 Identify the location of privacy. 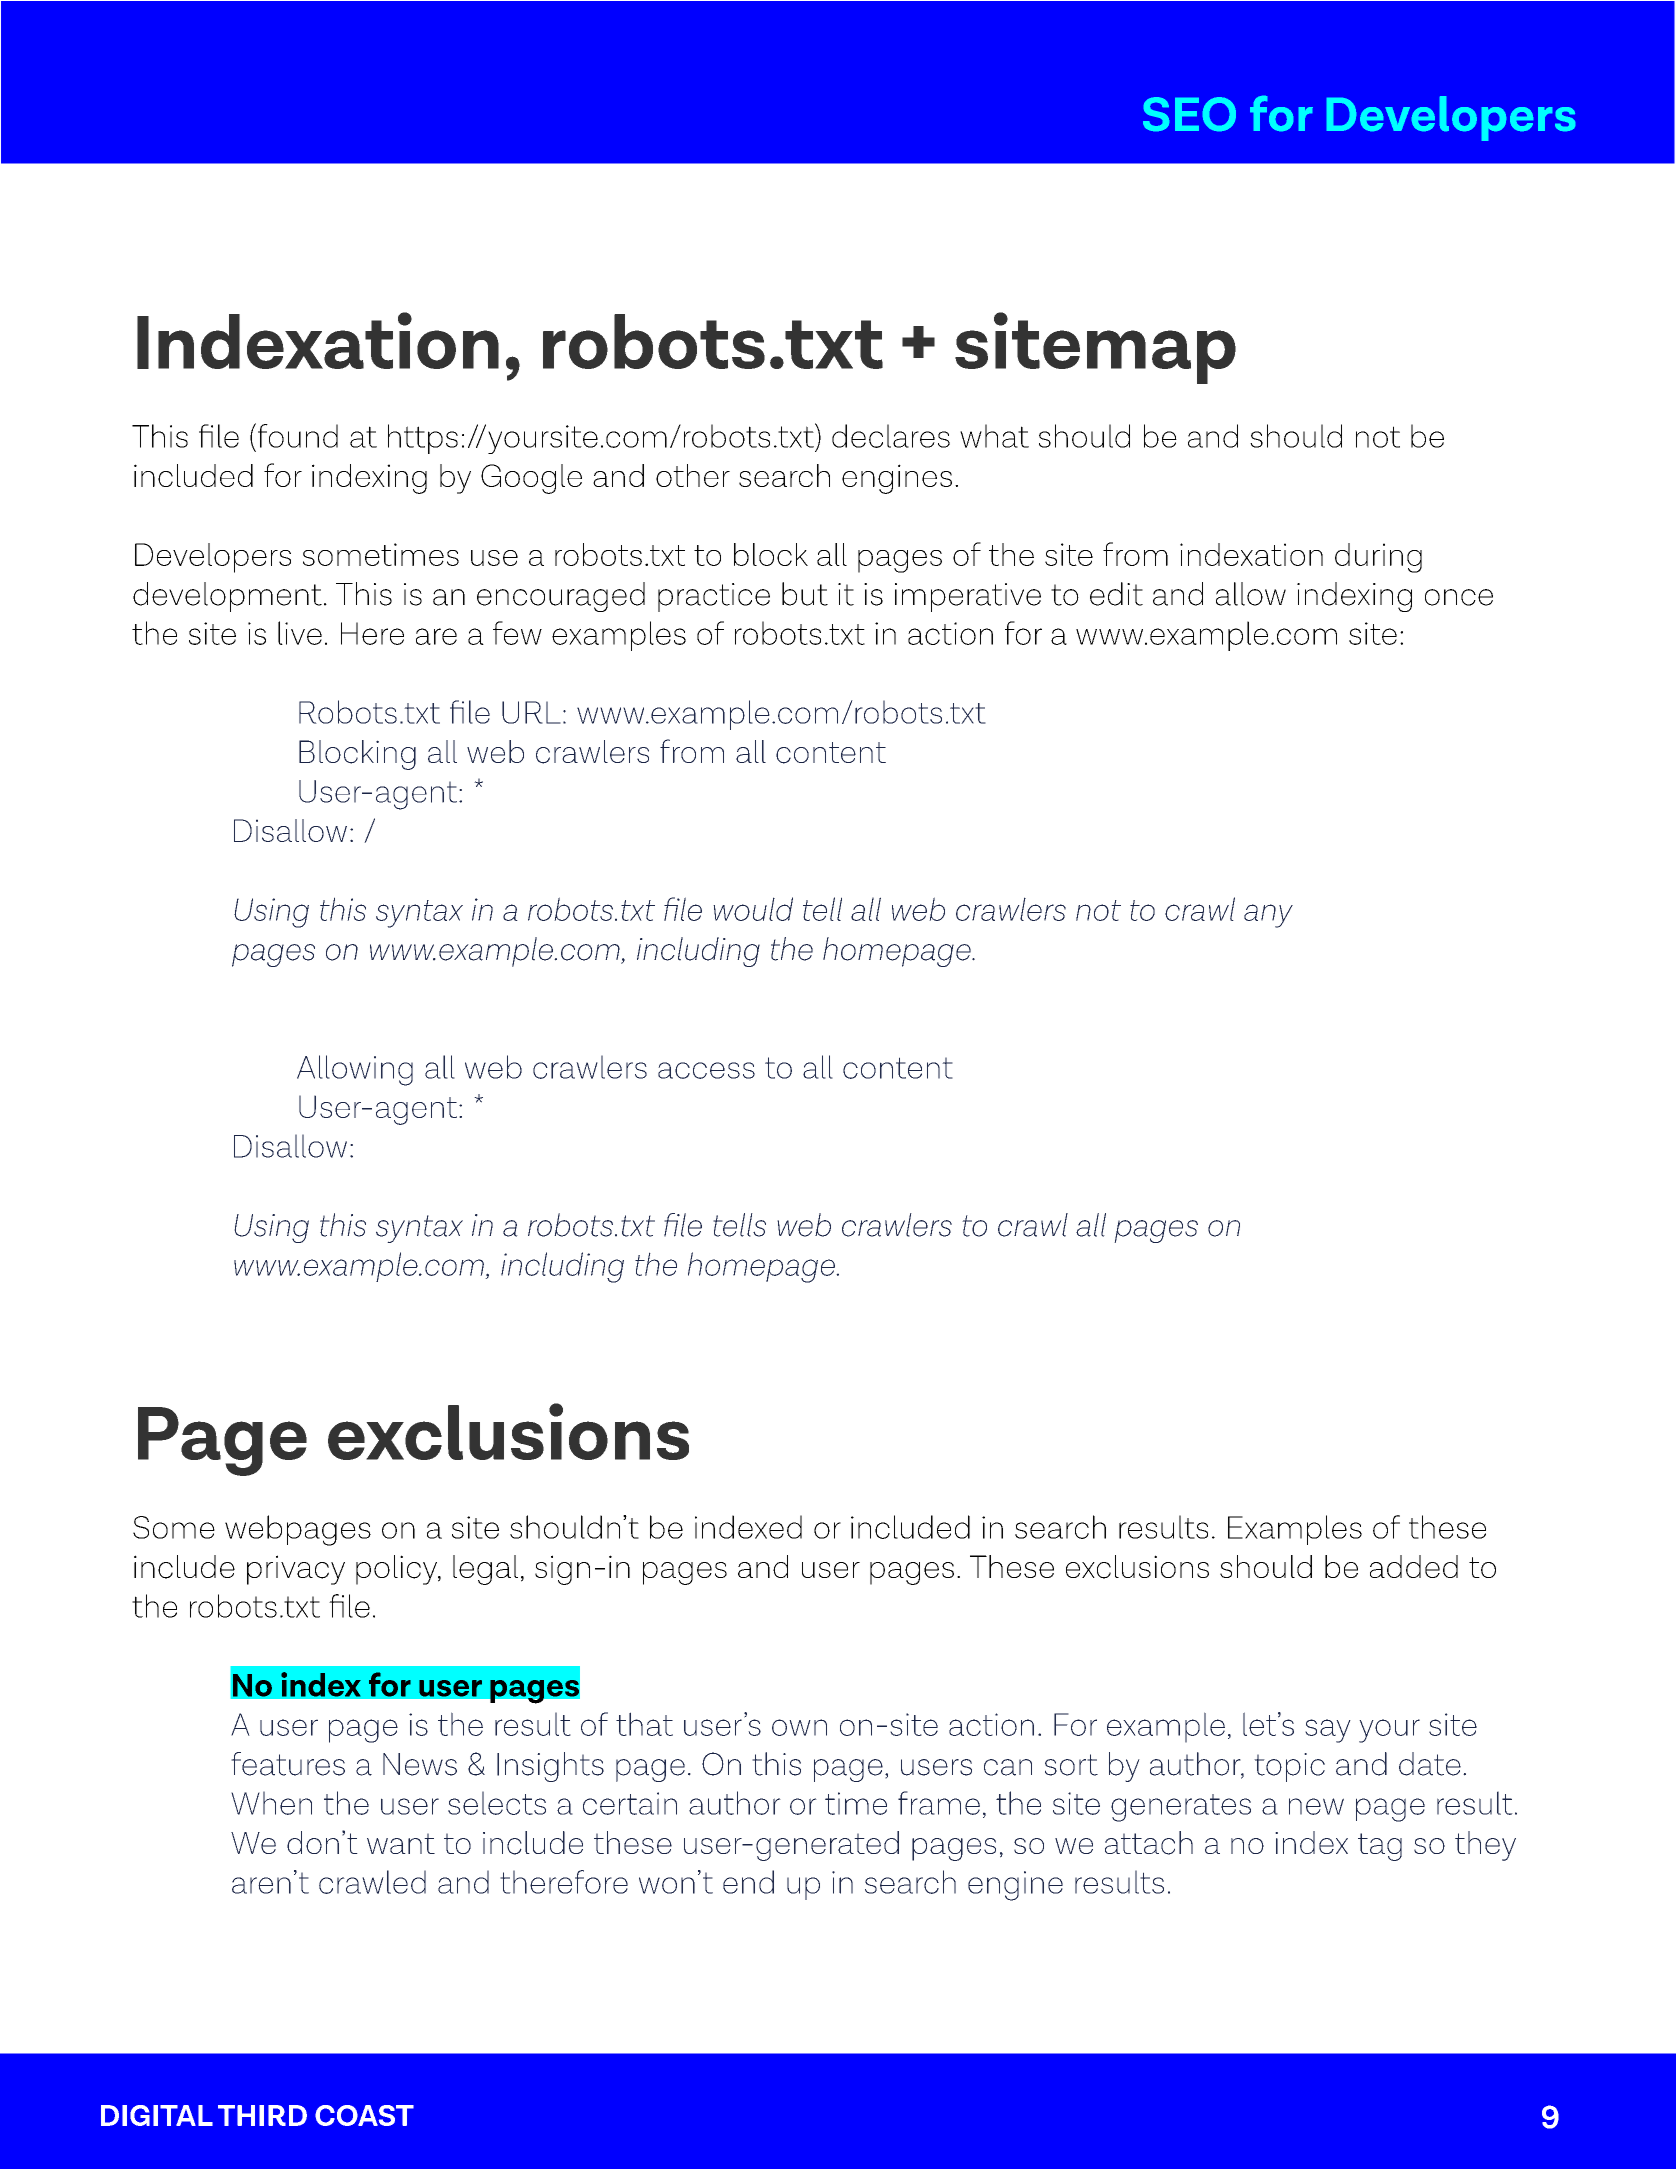
(296, 1570).
